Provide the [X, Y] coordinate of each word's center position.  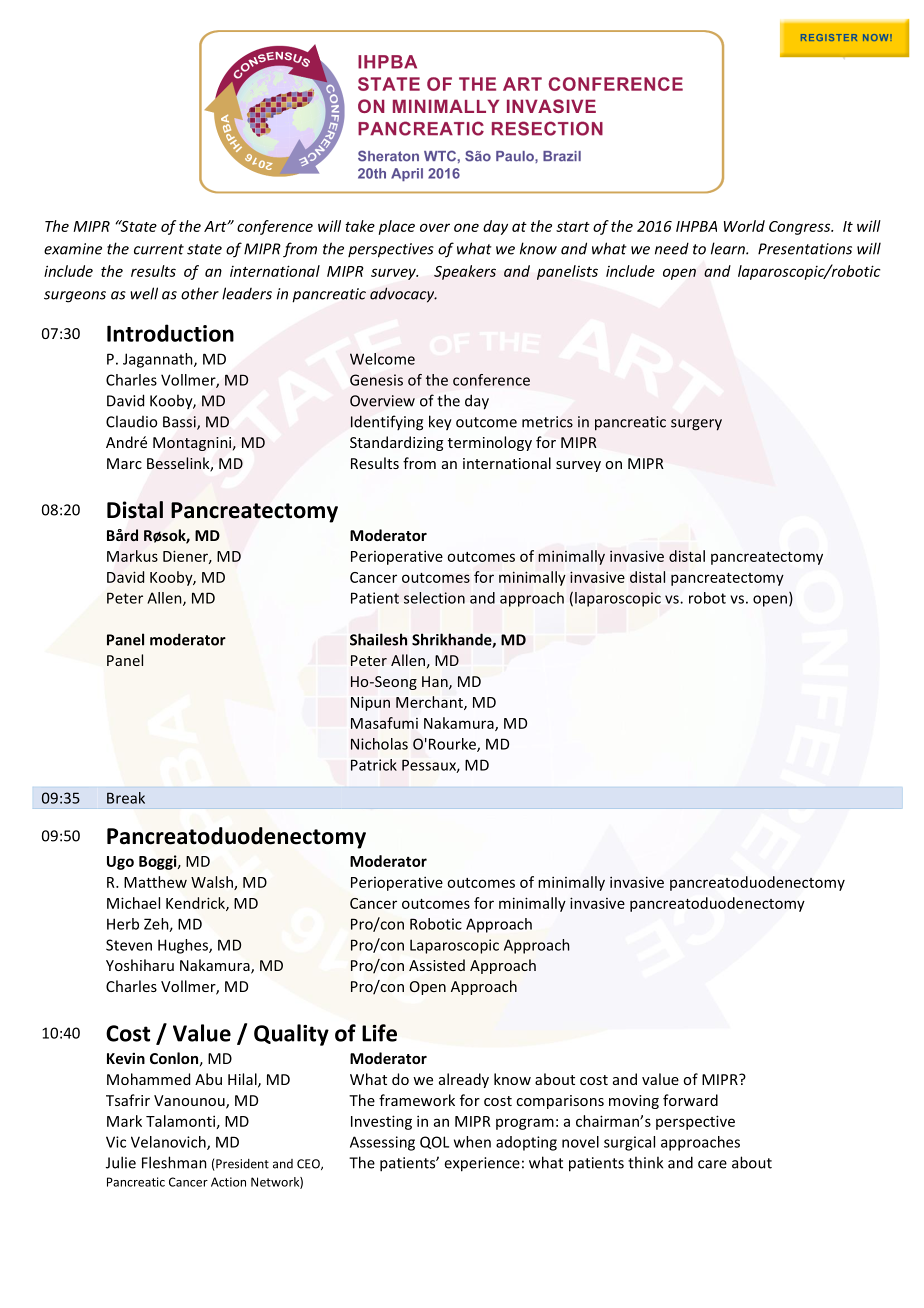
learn [729, 248]
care [712, 1164]
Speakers [465, 272]
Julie [121, 1162]
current [159, 249]
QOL [434, 1142]
